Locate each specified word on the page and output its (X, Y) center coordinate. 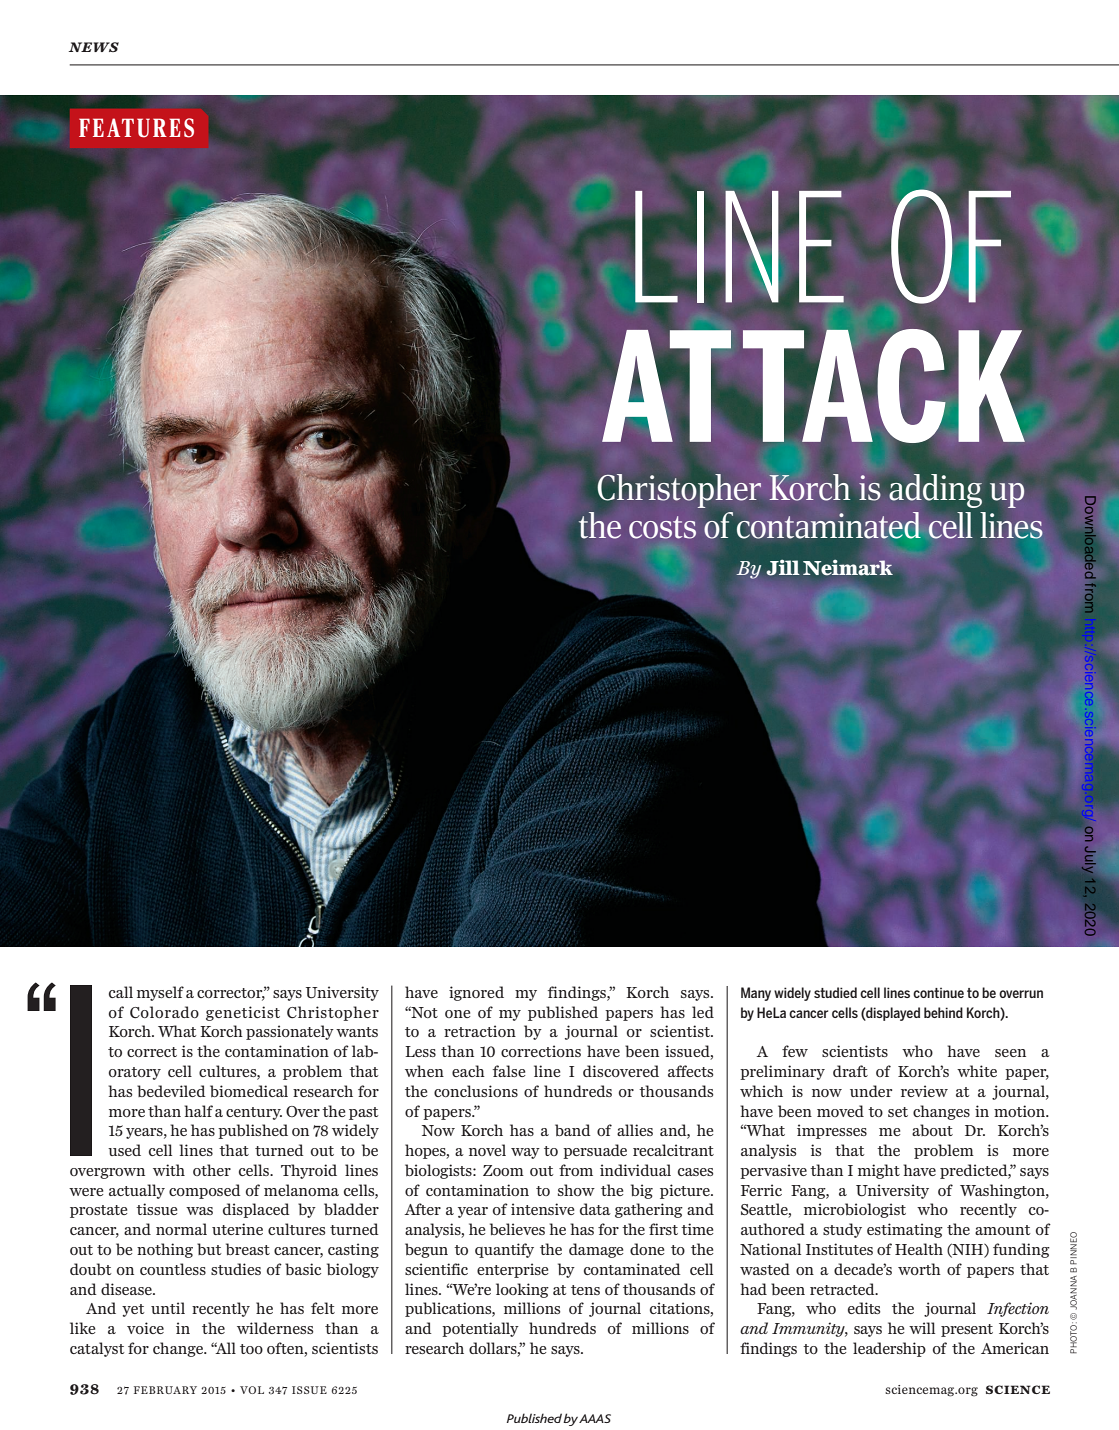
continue (938, 993)
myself (160, 993)
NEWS (94, 47)
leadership (889, 1349)
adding (935, 491)
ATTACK (813, 386)
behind (943, 1012)
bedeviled (171, 1091)
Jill (783, 568)
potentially (480, 1329)
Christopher (679, 491)
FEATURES (136, 128)
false (509, 1071)
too (251, 1349)
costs (662, 527)
